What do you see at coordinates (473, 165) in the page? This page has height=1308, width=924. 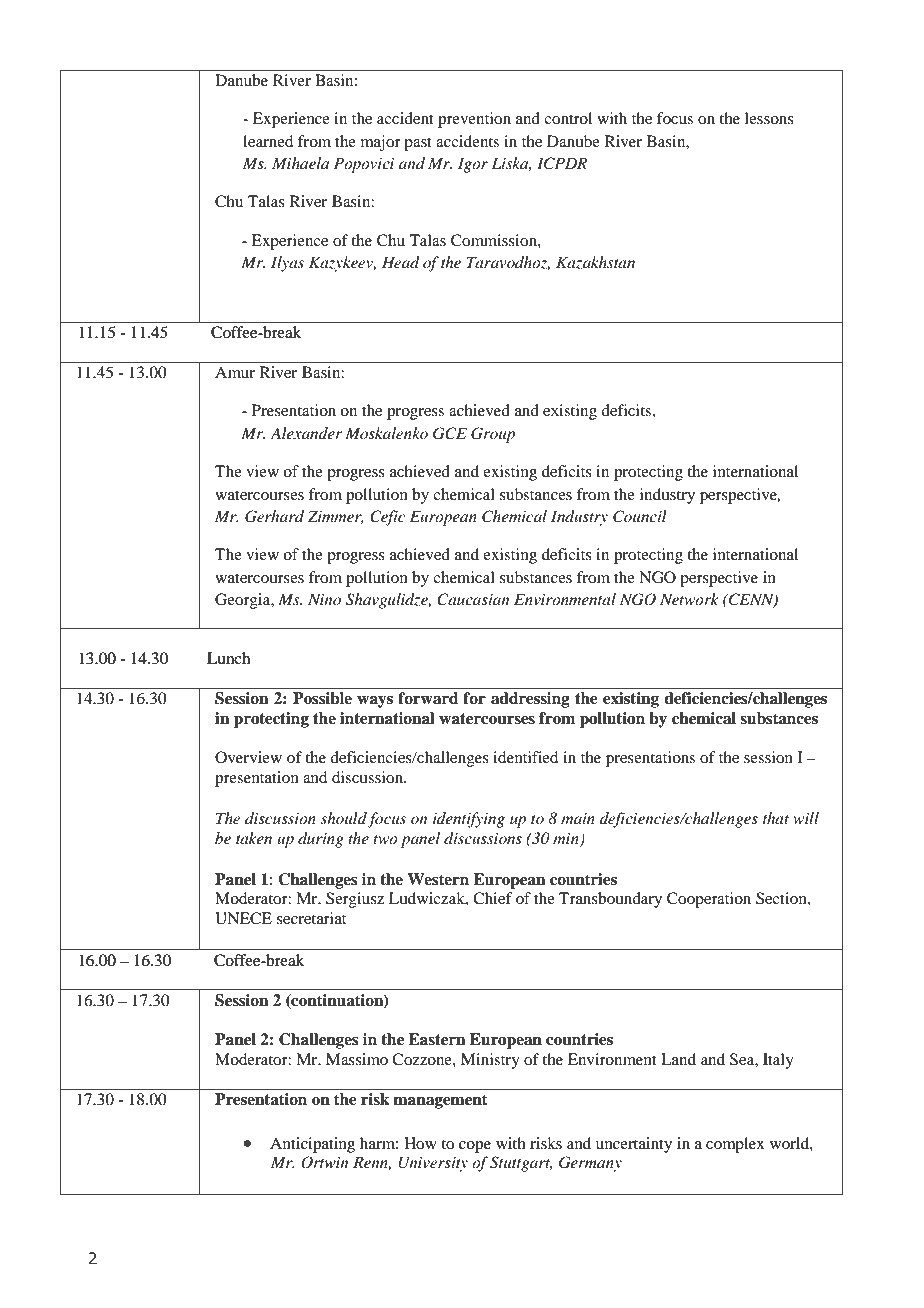 I see `Igor` at bounding box center [473, 165].
